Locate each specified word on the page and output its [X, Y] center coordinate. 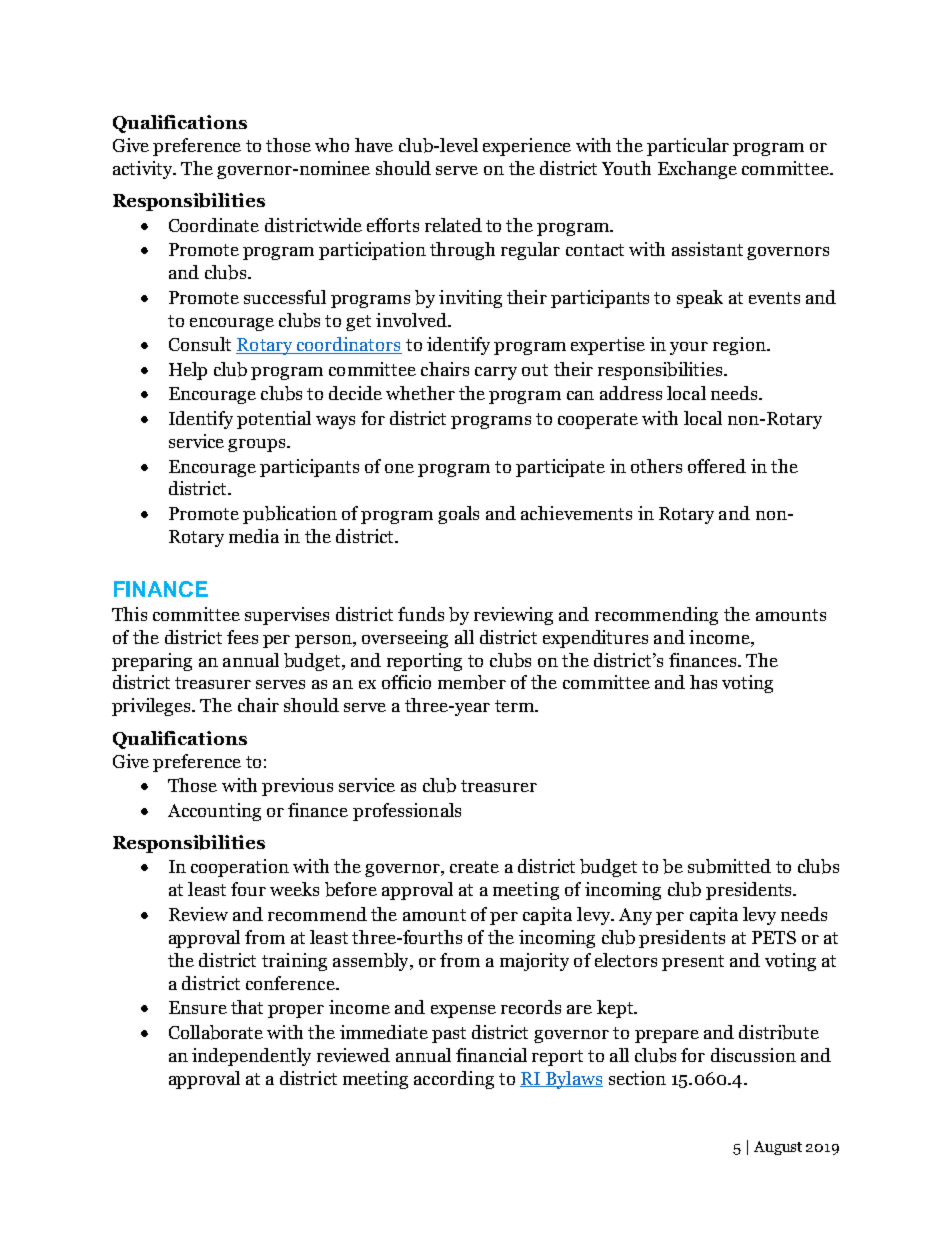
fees [242, 637]
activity [144, 170]
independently [251, 1057]
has [703, 682]
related [453, 225]
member [472, 682]
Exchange [697, 170]
